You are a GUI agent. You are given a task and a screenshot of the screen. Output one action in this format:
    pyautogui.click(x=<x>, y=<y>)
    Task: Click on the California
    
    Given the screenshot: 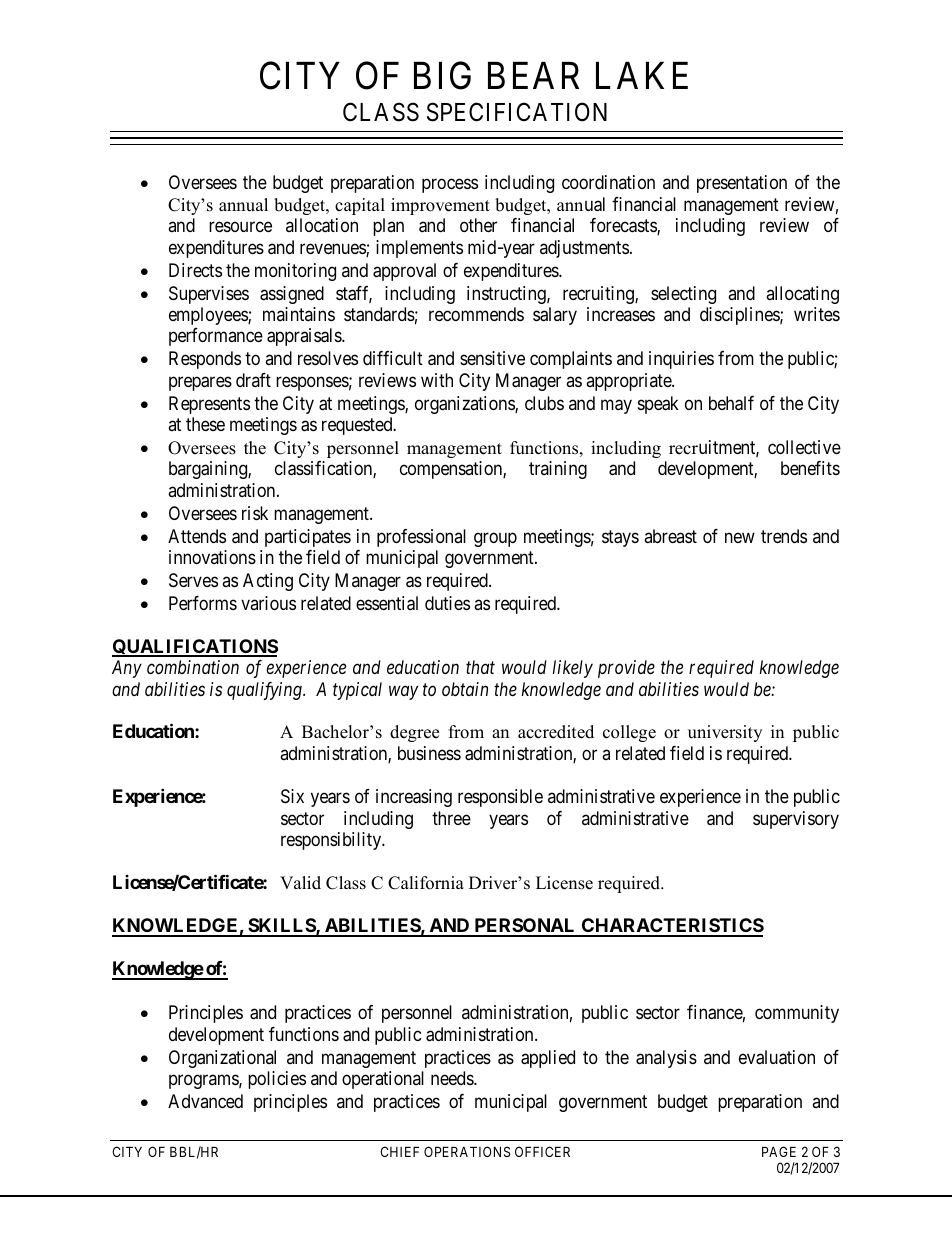 What is the action you would take?
    pyautogui.click(x=426, y=883)
